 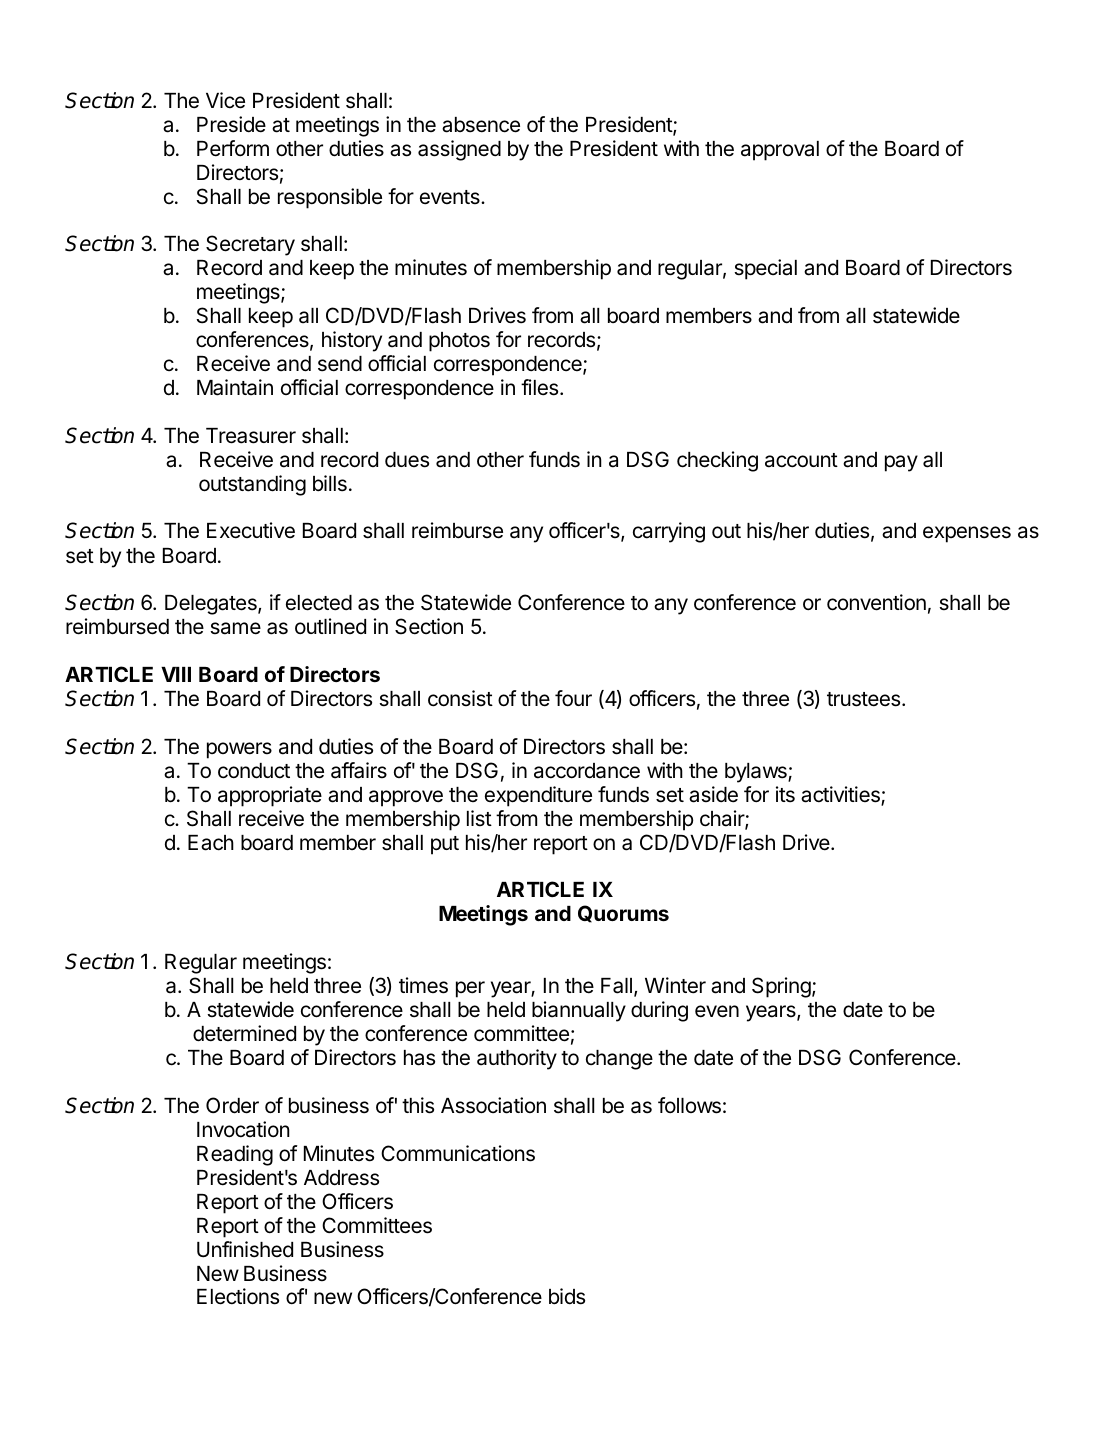 I want to click on approval, so click(x=780, y=151).
